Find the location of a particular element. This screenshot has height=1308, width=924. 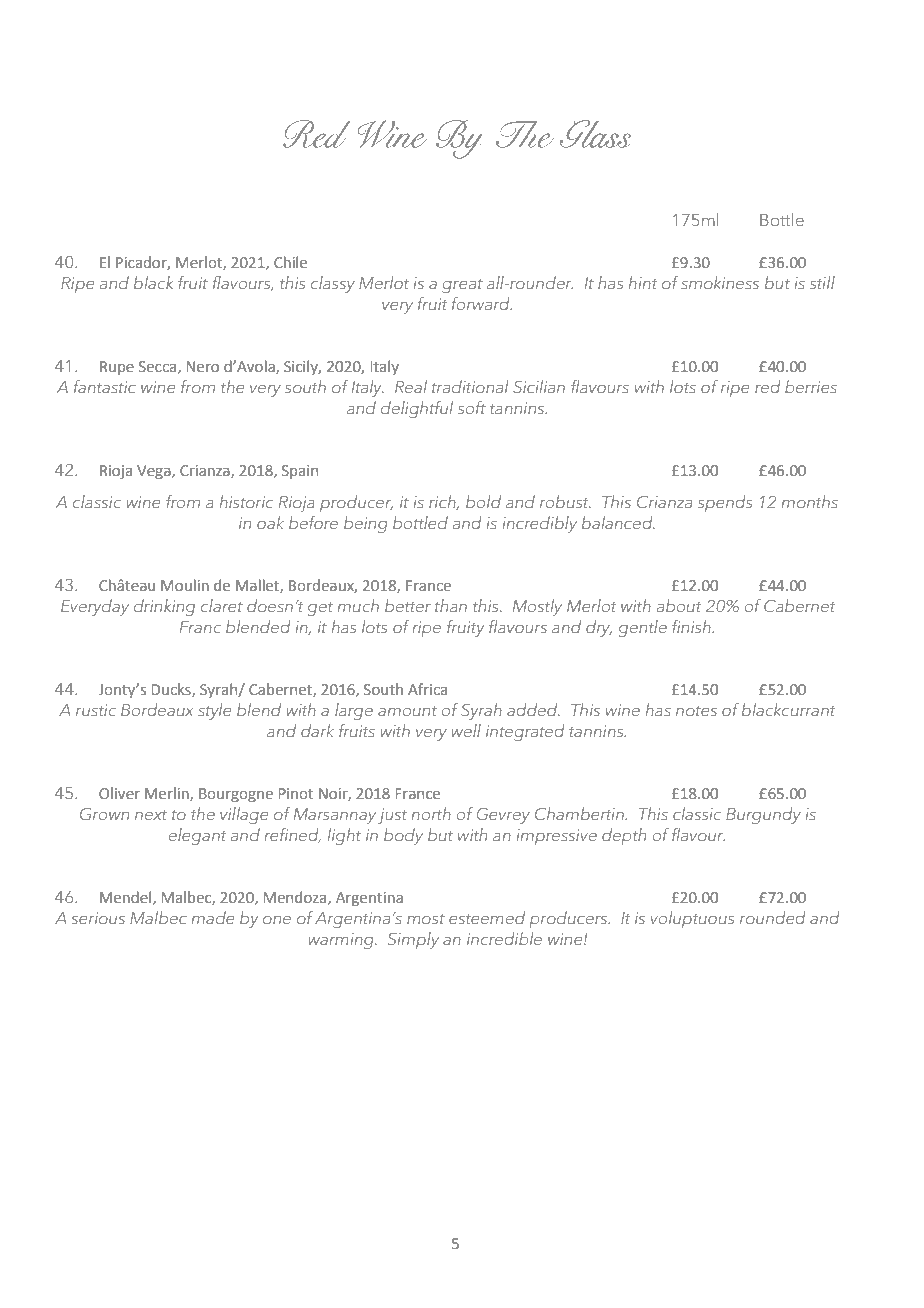

Chile is located at coordinates (290, 262).
